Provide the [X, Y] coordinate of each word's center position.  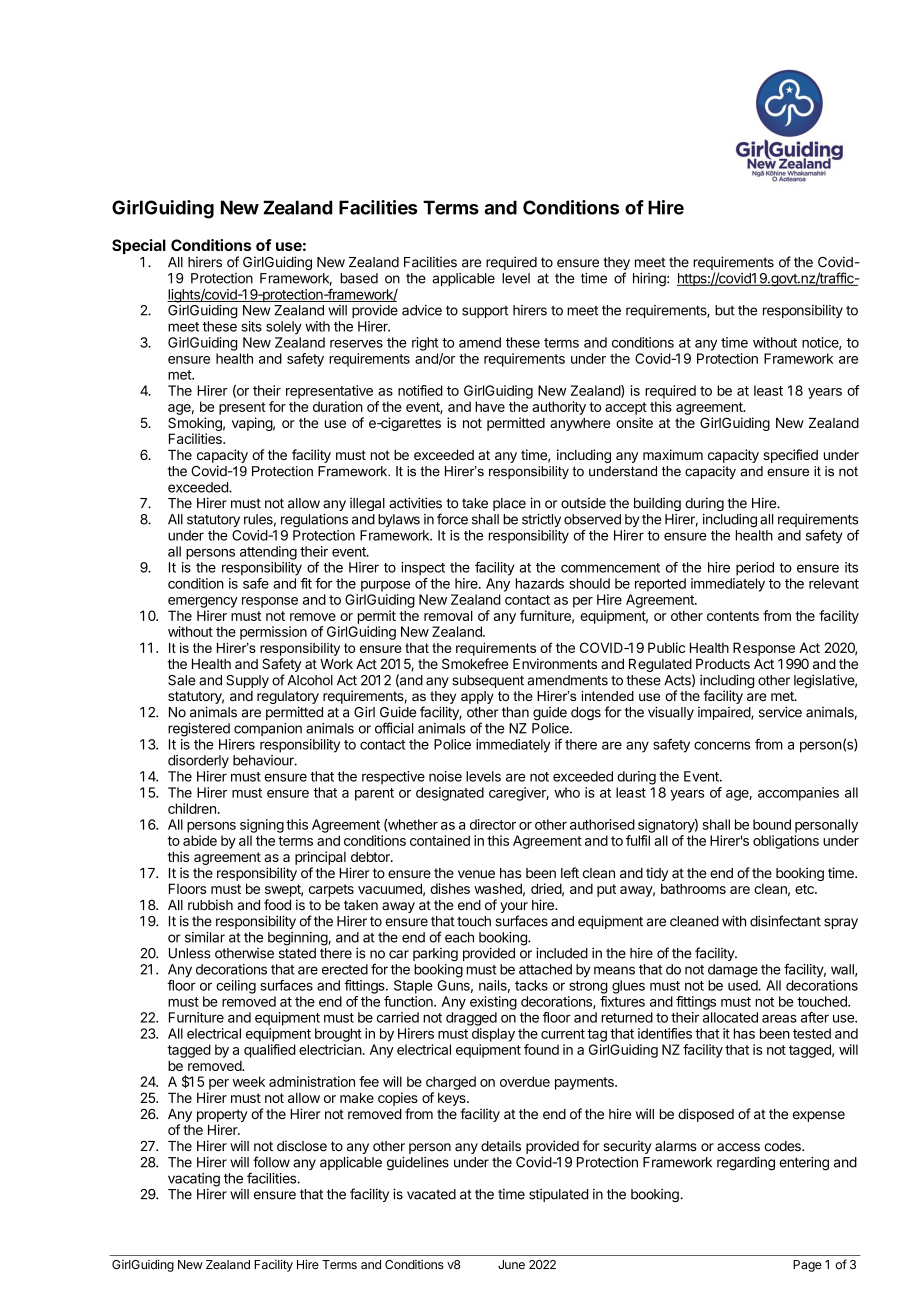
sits [252, 326]
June [511, 1264]
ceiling [236, 987]
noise [445, 776]
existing [493, 1003]
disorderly [198, 761]
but [725, 310]
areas [779, 1018]
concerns [722, 745]
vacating [194, 1181]
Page [807, 1266]
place [509, 504]
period [755, 569]
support [485, 312]
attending [268, 553]
